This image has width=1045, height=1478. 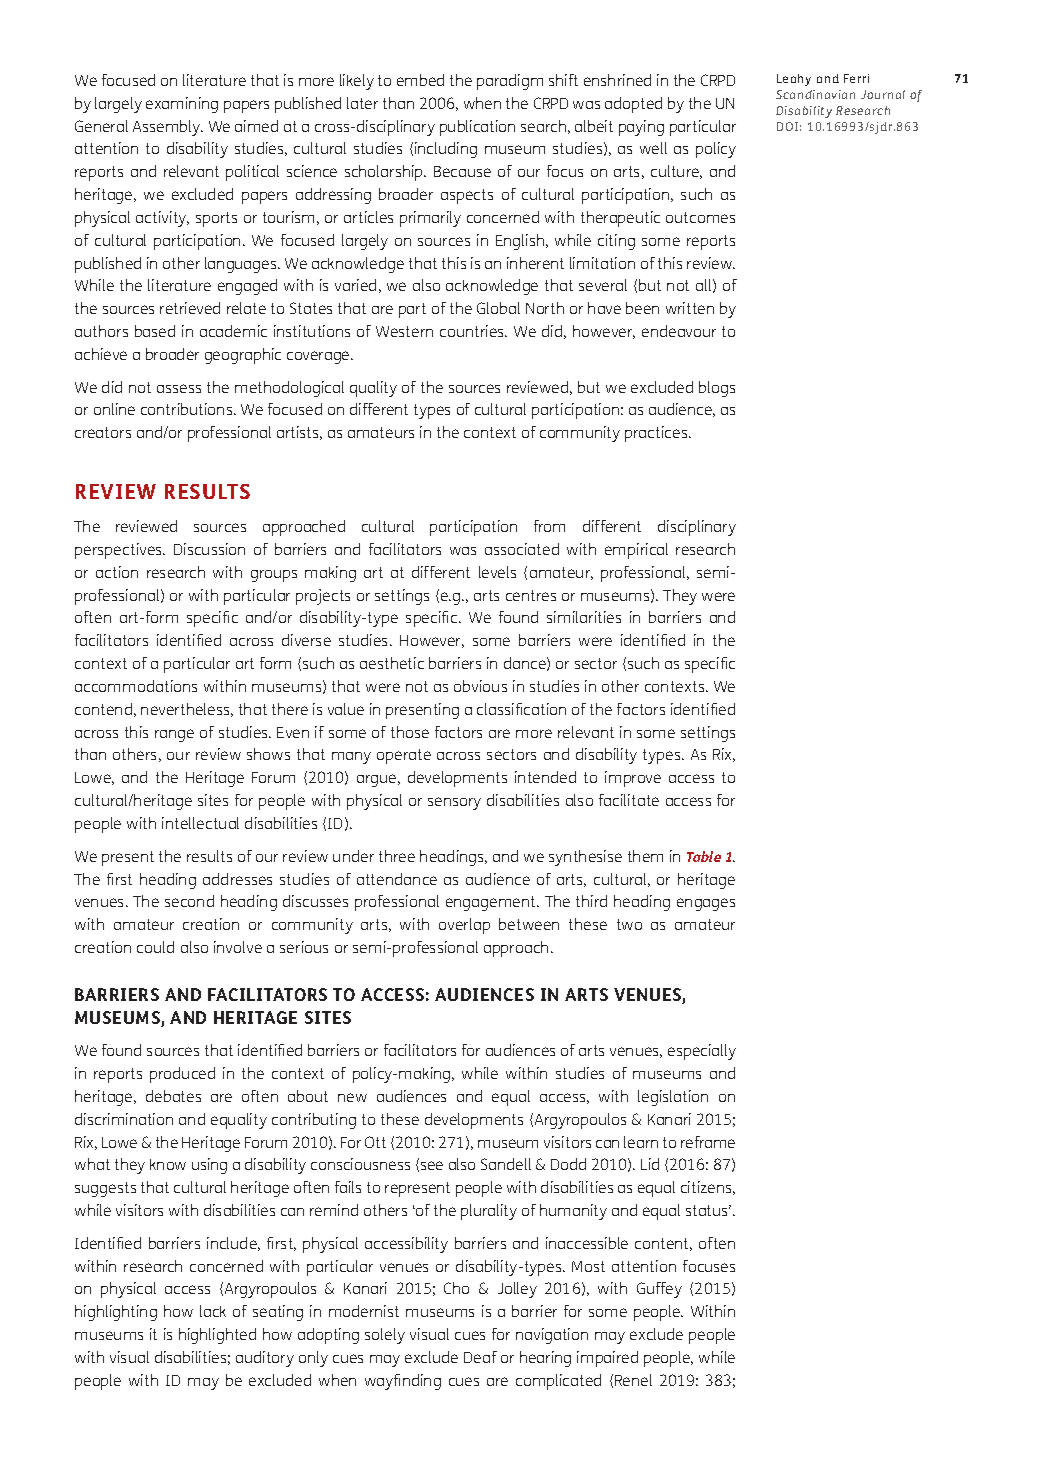 I want to click on contributions, so click(x=188, y=409).
